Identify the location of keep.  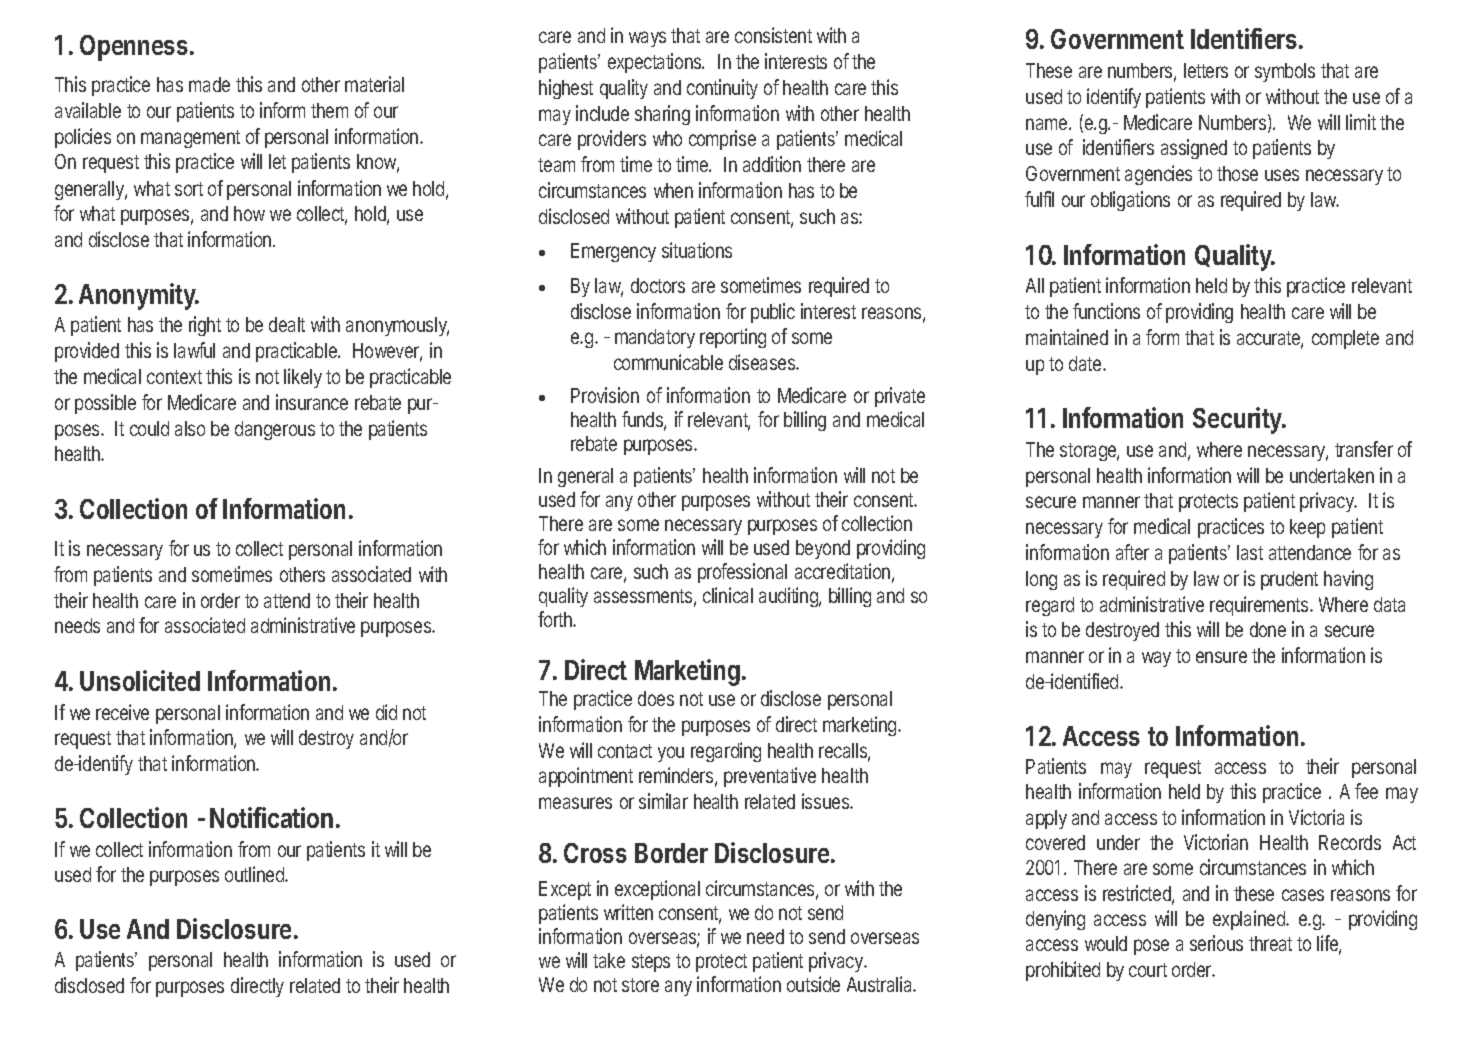
(1307, 528).
